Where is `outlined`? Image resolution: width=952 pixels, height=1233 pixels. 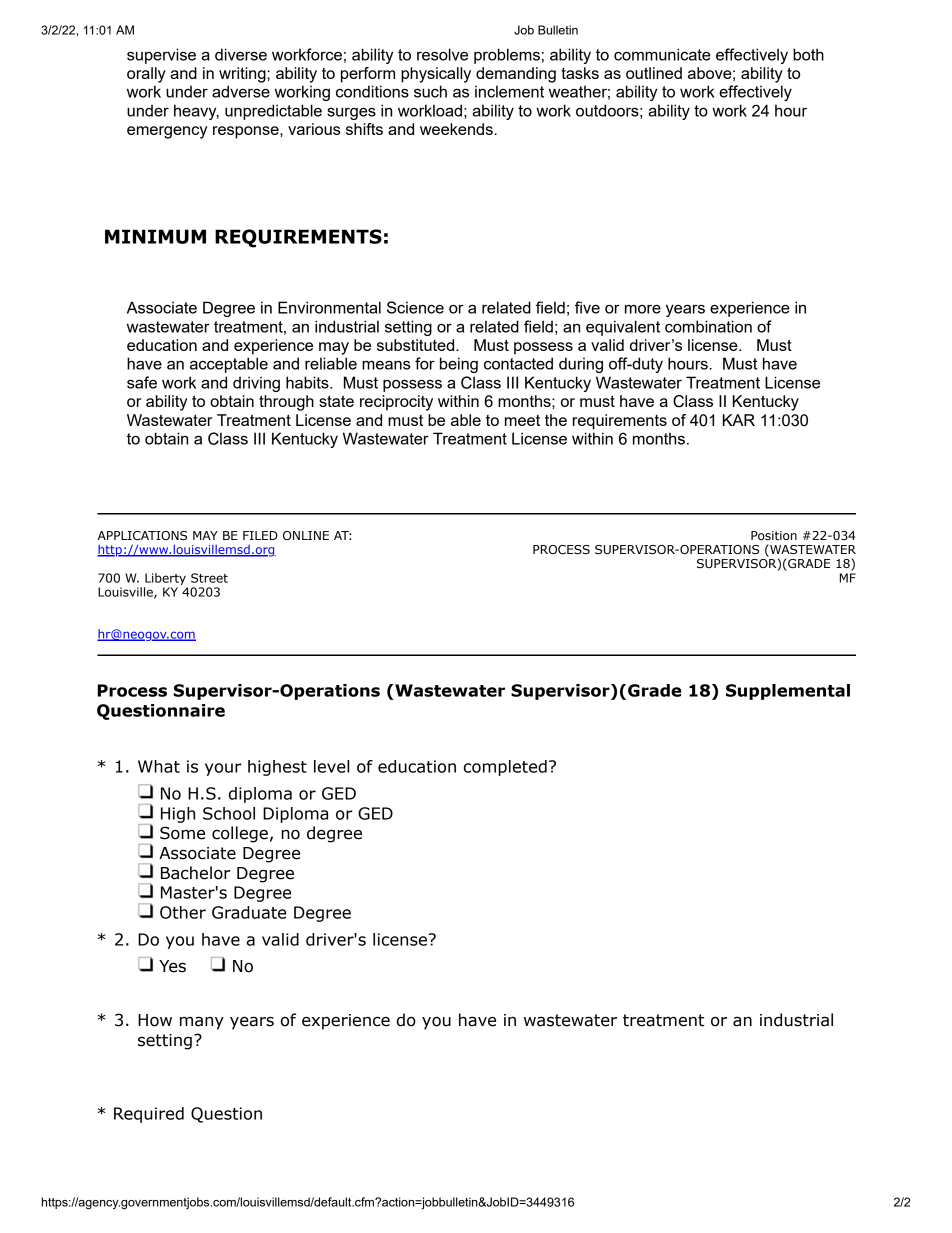 outlined is located at coordinates (654, 73).
